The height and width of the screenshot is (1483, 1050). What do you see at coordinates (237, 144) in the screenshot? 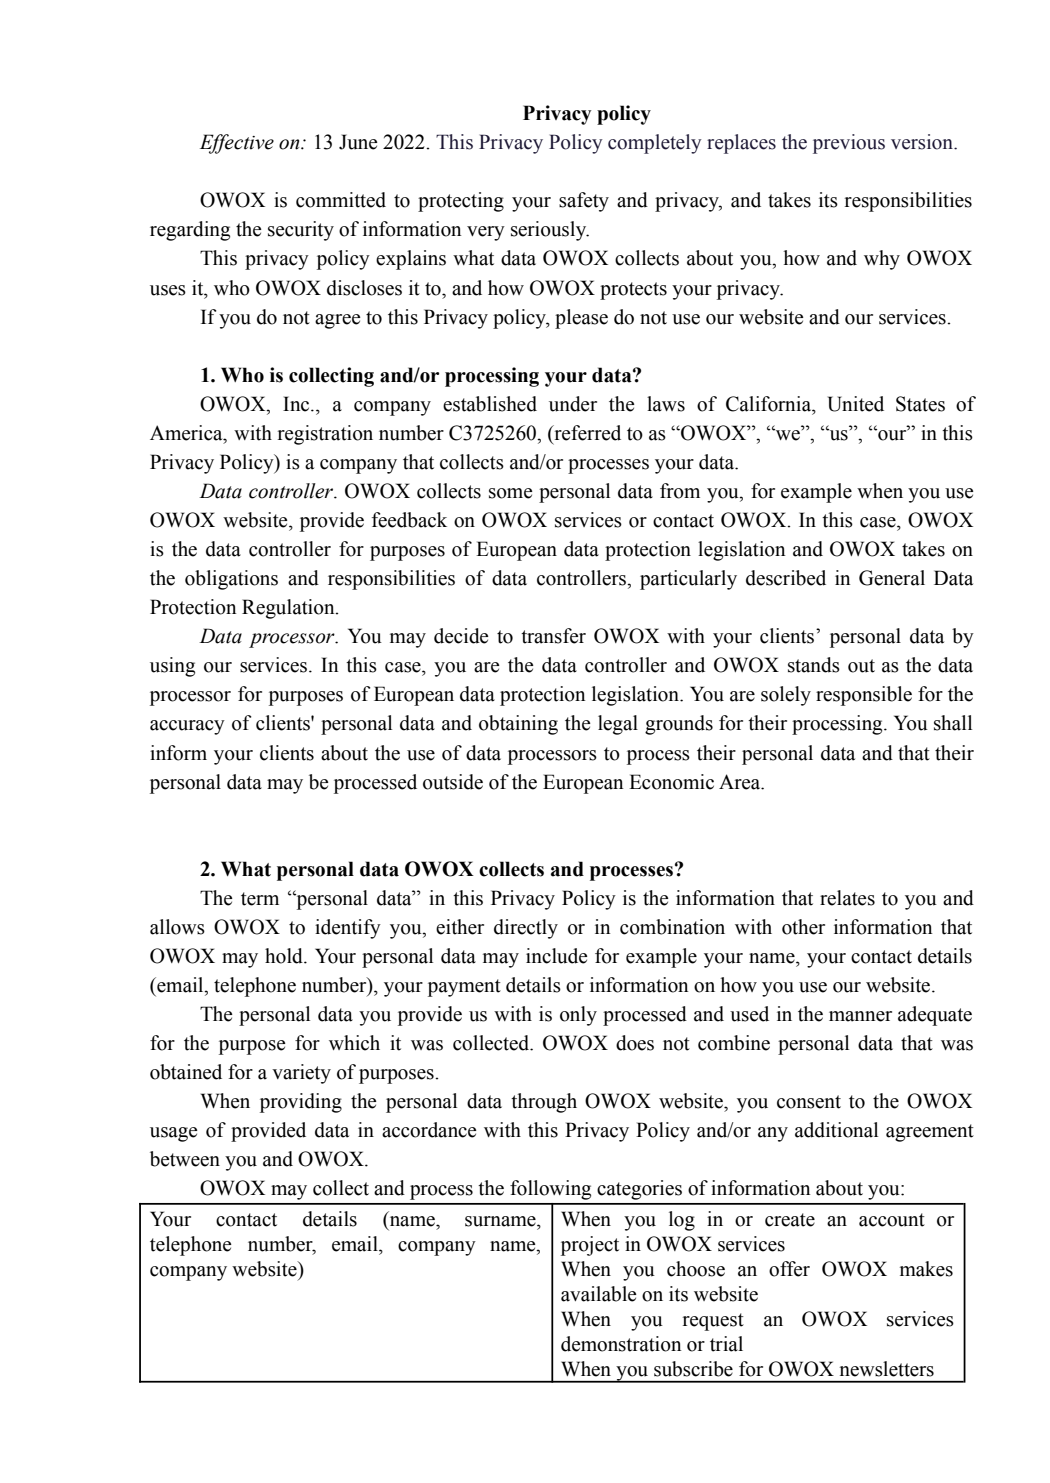
I see `Effective` at bounding box center [237, 144].
